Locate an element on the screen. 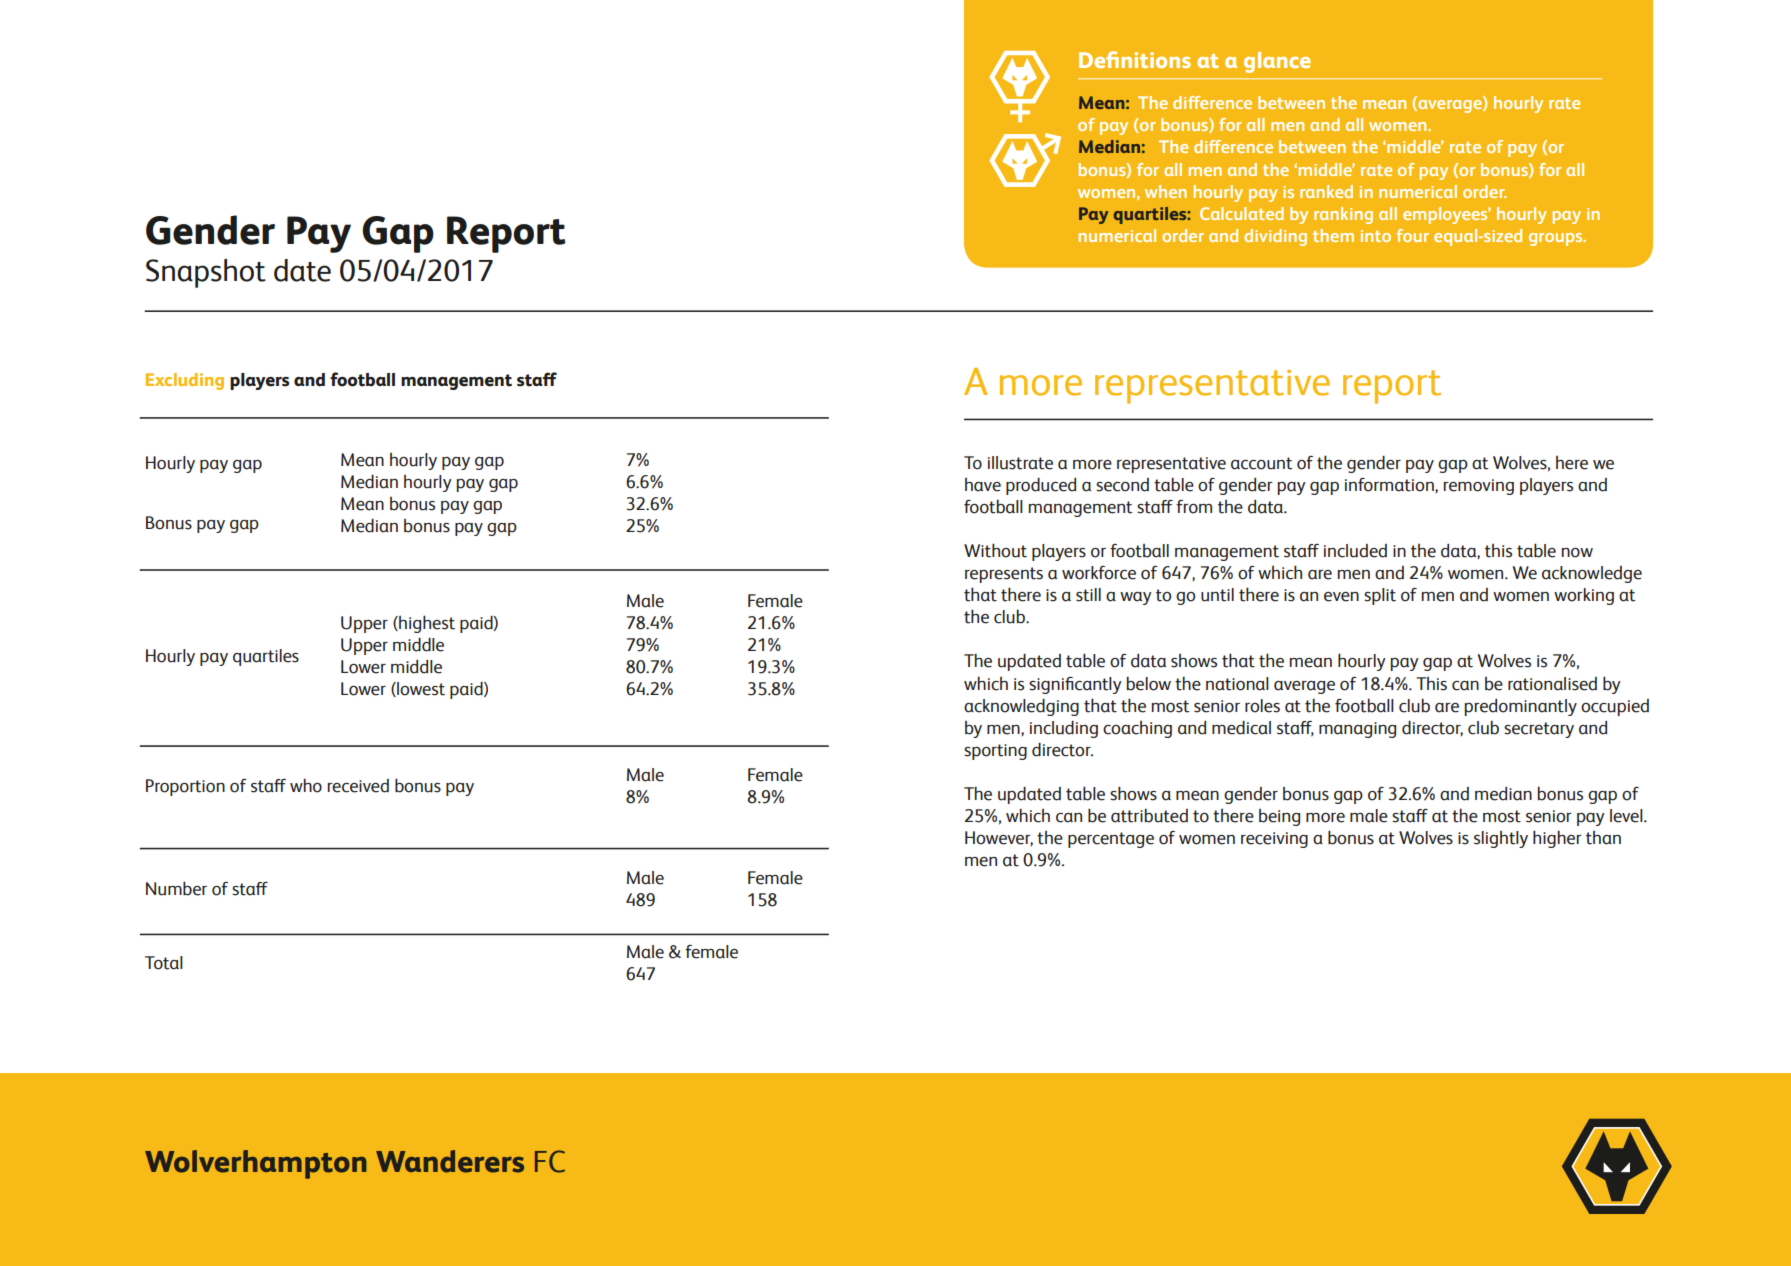 The width and height of the screenshot is (1791, 1266). Snapshot is located at coordinates (206, 273).
